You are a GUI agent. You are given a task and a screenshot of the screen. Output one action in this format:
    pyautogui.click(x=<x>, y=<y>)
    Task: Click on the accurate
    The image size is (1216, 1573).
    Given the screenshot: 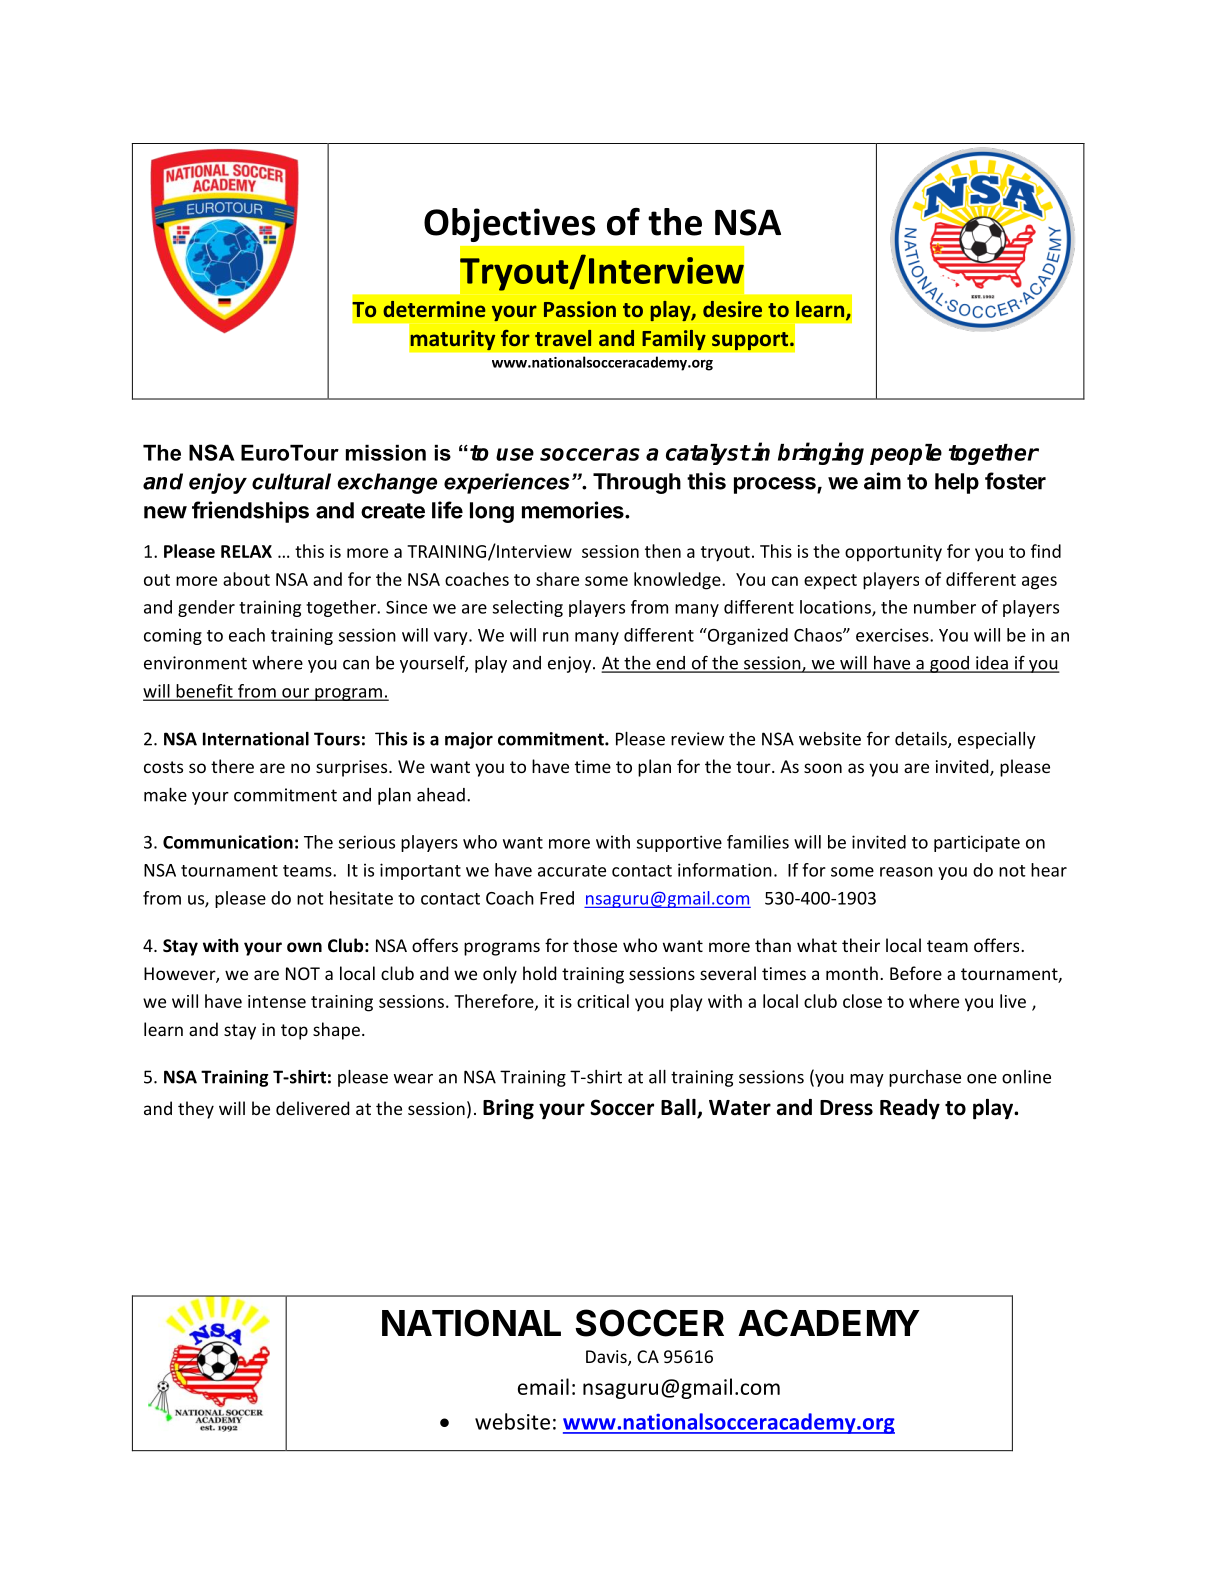 What is the action you would take?
    pyautogui.click(x=572, y=871)
